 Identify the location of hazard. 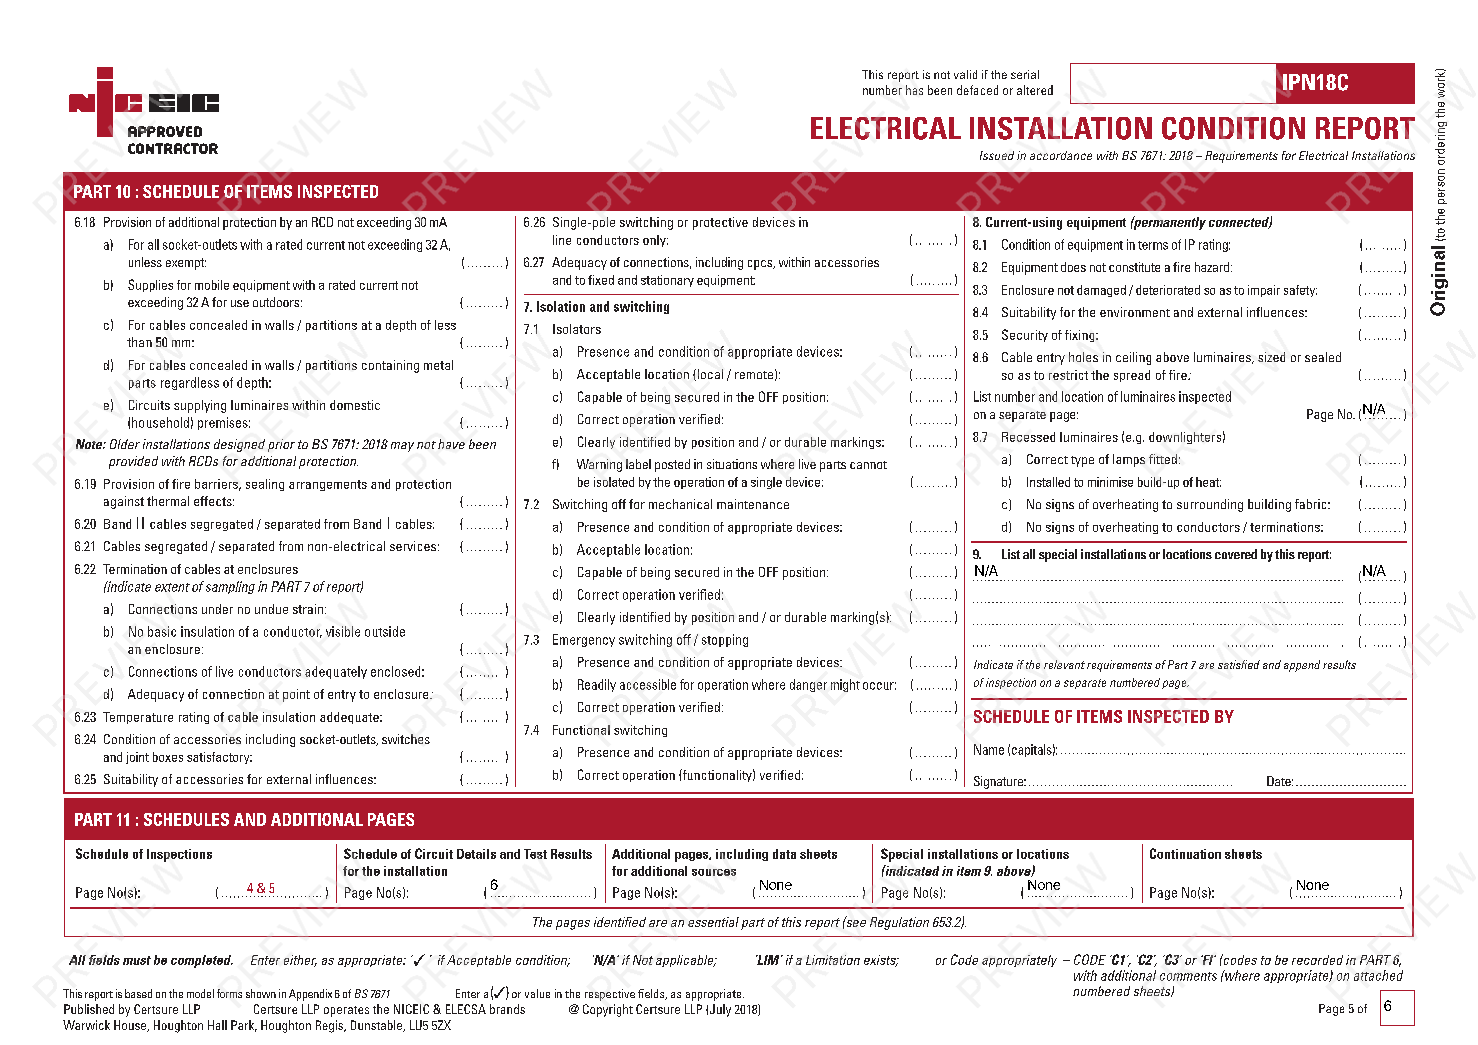
(1212, 267).
